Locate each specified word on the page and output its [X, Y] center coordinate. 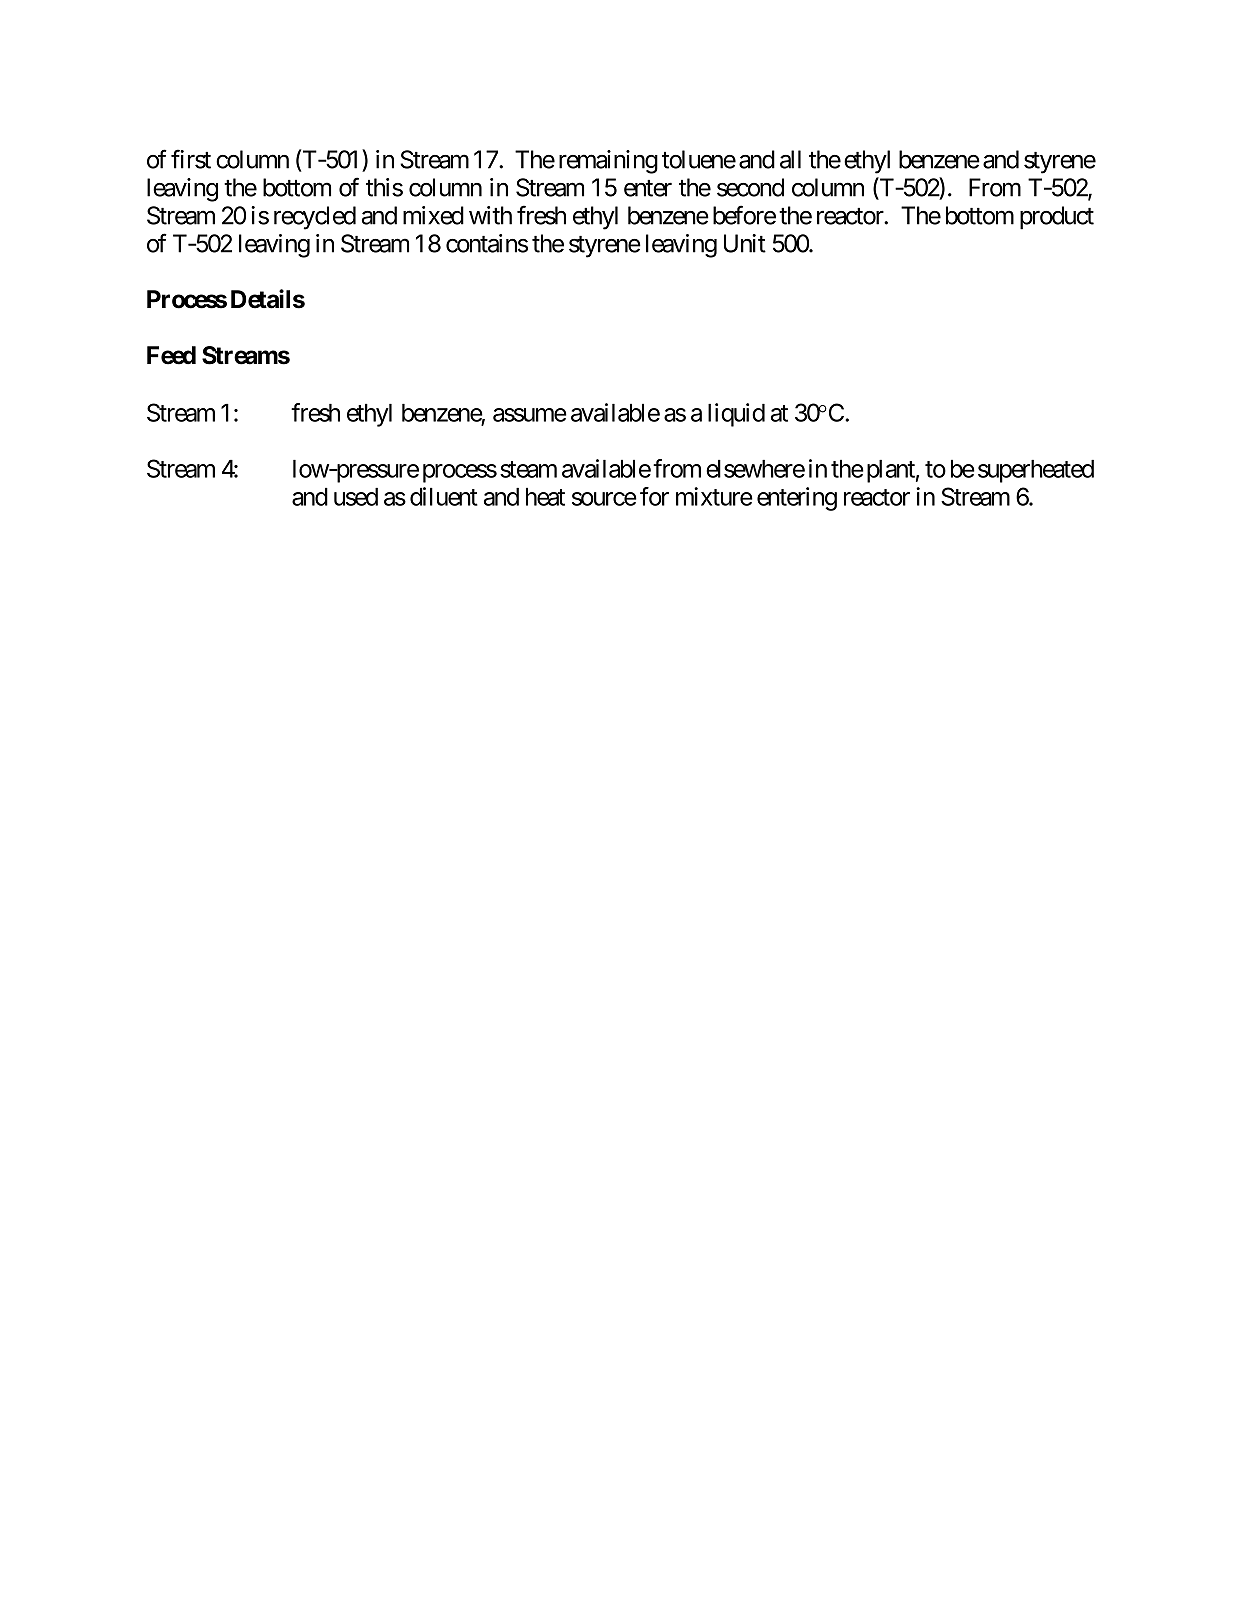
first [191, 159]
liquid [736, 415]
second [750, 187]
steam [528, 469]
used [356, 497]
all [790, 159]
